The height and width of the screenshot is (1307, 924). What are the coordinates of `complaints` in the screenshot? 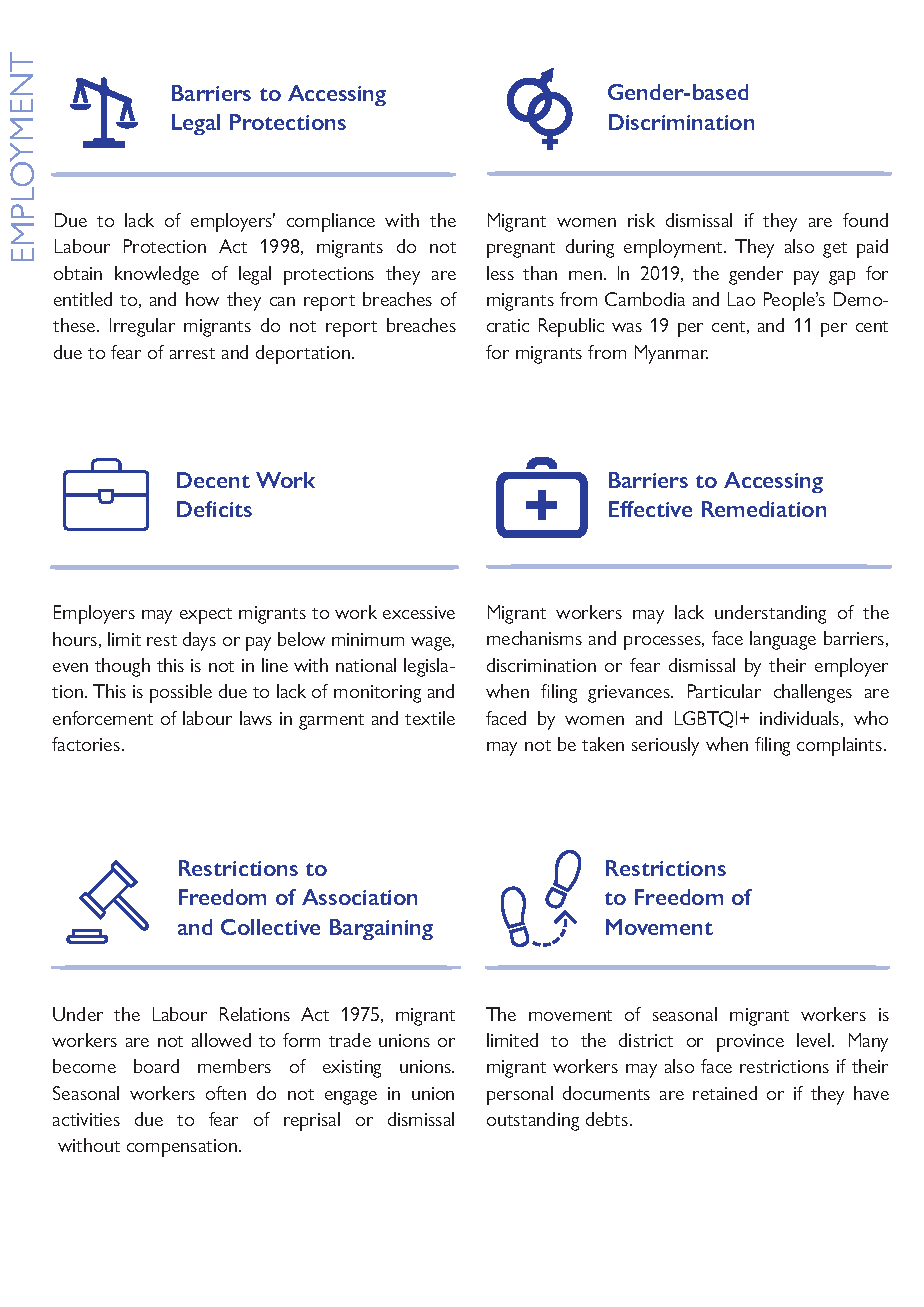 It's located at (841, 746).
